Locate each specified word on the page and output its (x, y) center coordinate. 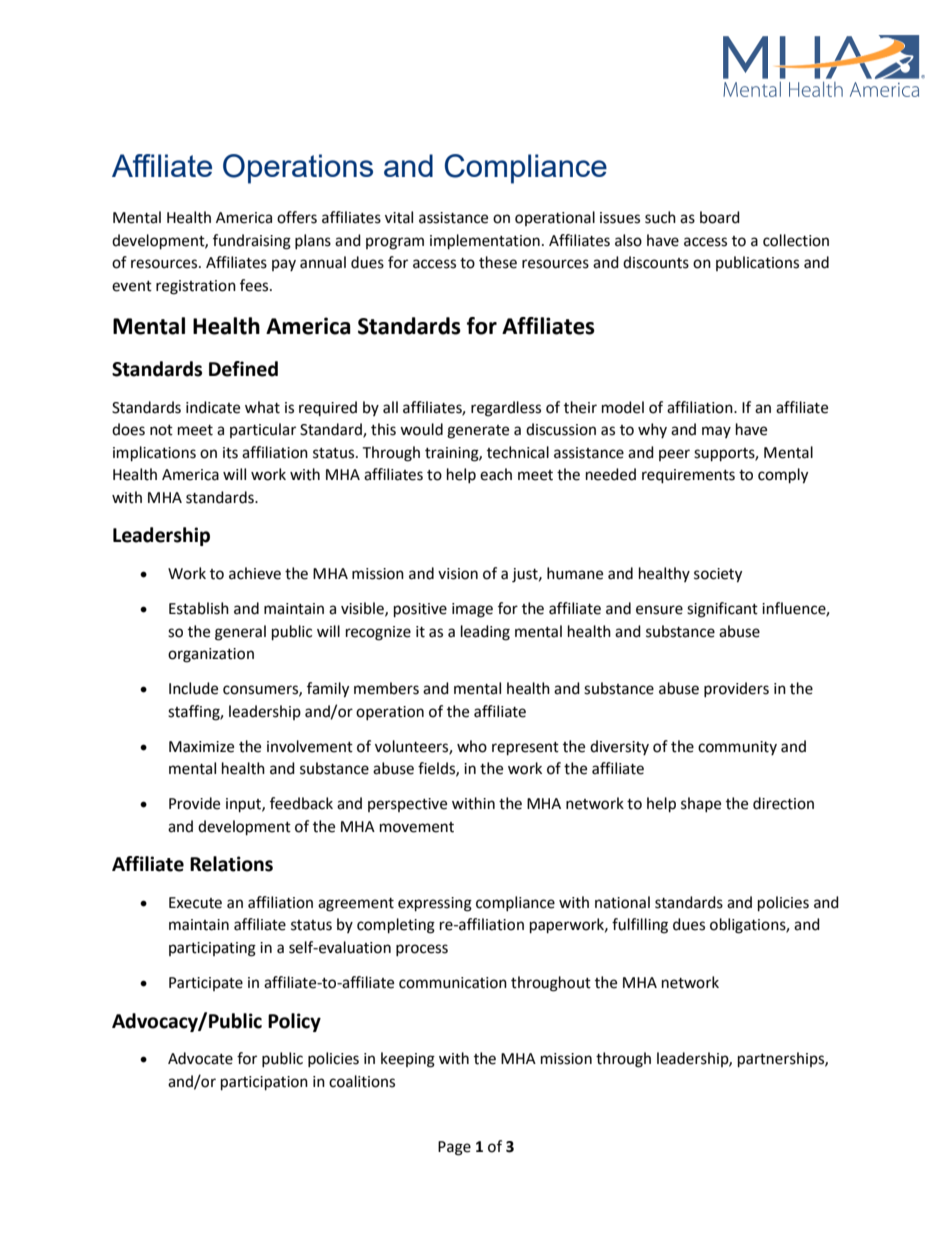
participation (264, 1083)
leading (485, 633)
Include (193, 688)
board (720, 217)
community (737, 748)
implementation (485, 242)
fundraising (252, 242)
